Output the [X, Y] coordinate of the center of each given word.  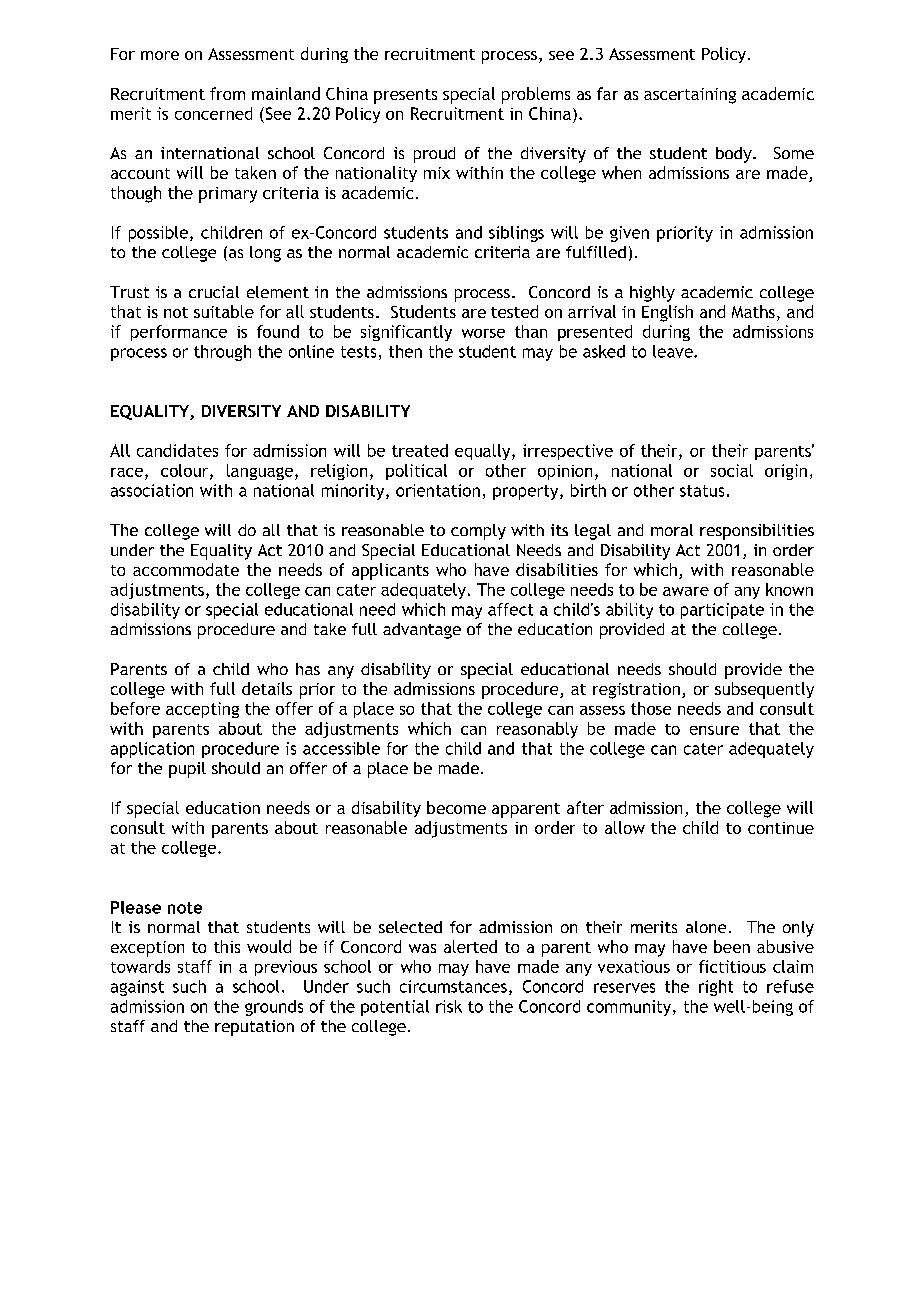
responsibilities [757, 532]
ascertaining [690, 96]
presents [405, 96]
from [227, 93]
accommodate [186, 569]
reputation [254, 1028]
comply [478, 532]
